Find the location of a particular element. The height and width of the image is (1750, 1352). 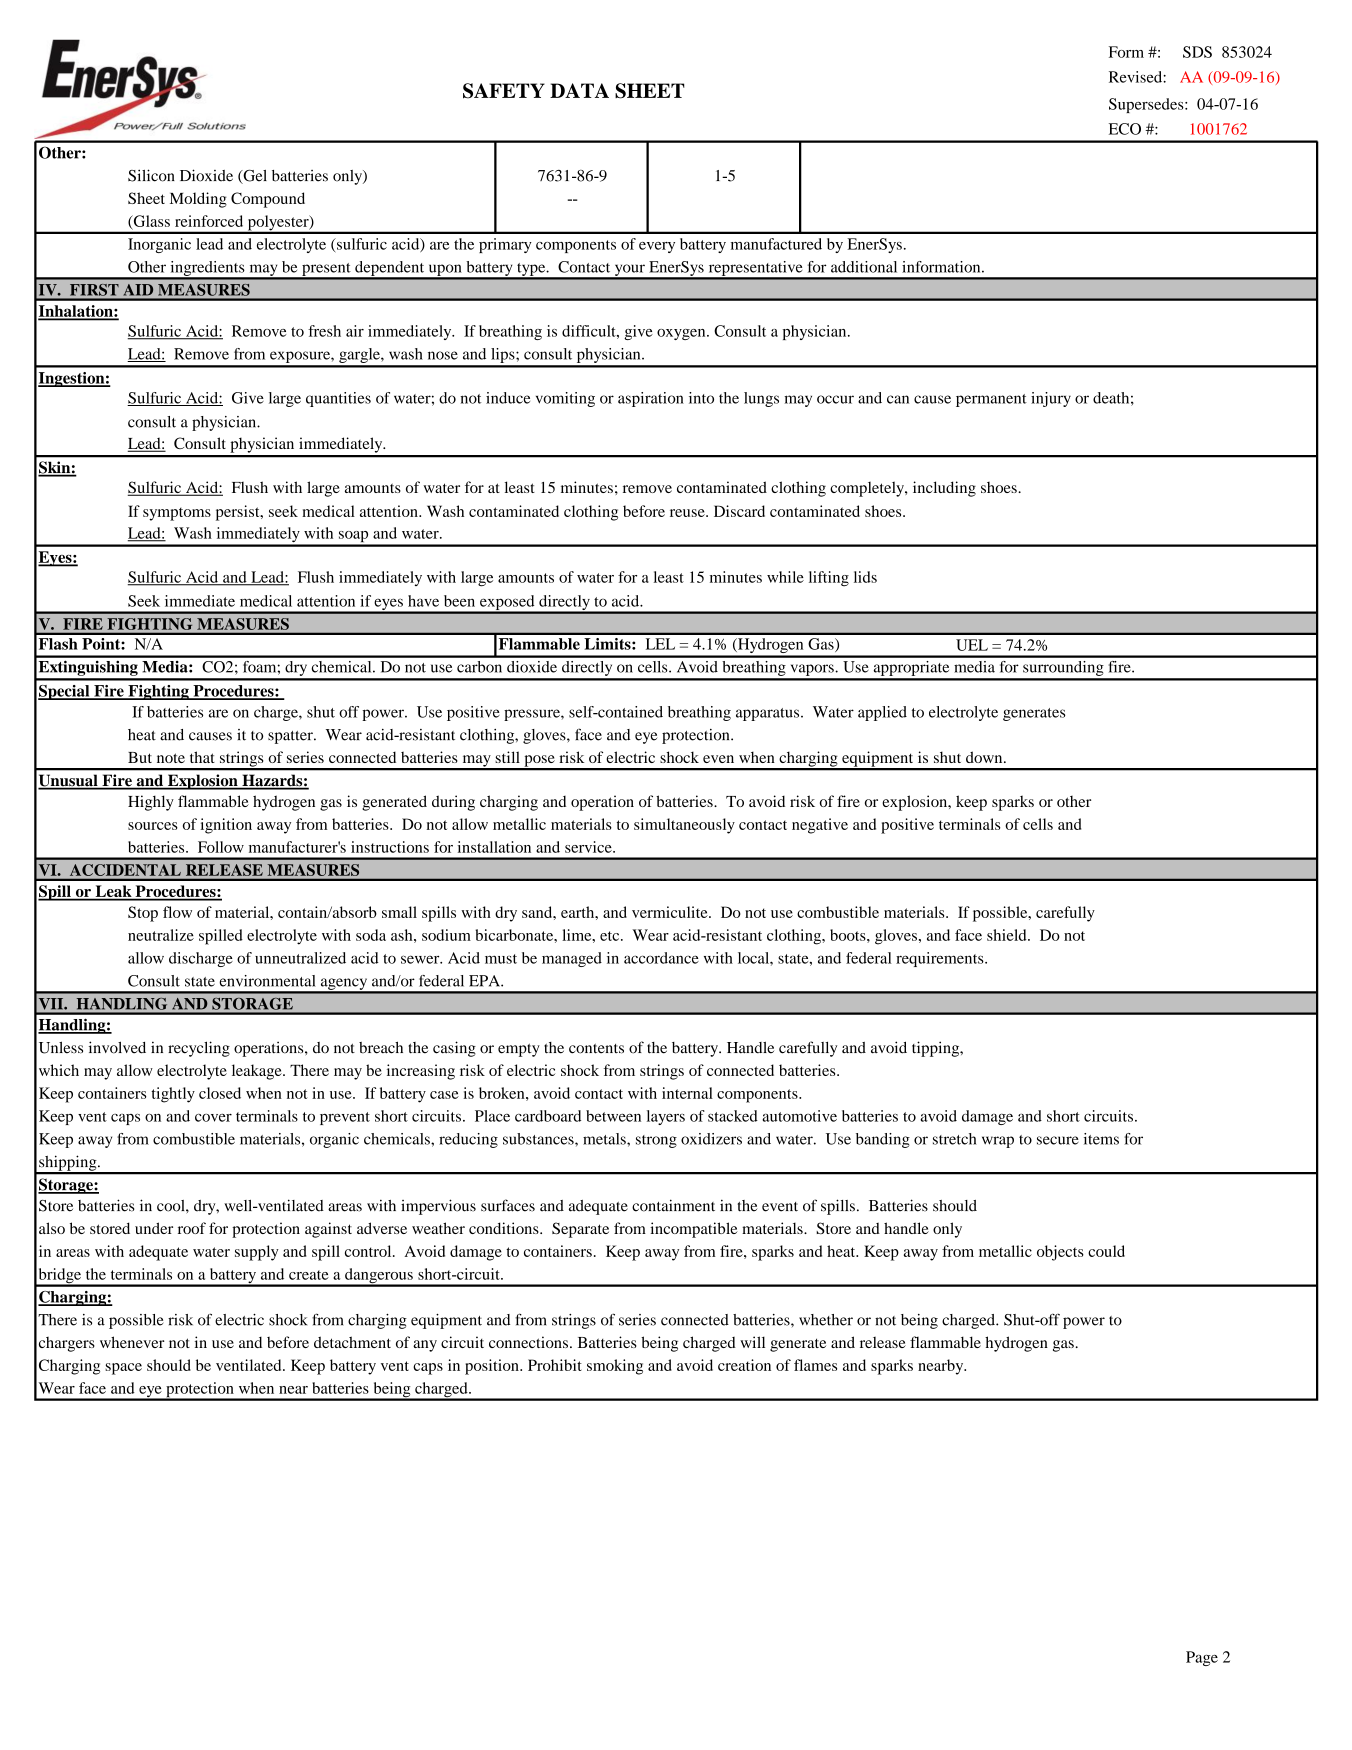

Silicon is located at coordinates (151, 175).
